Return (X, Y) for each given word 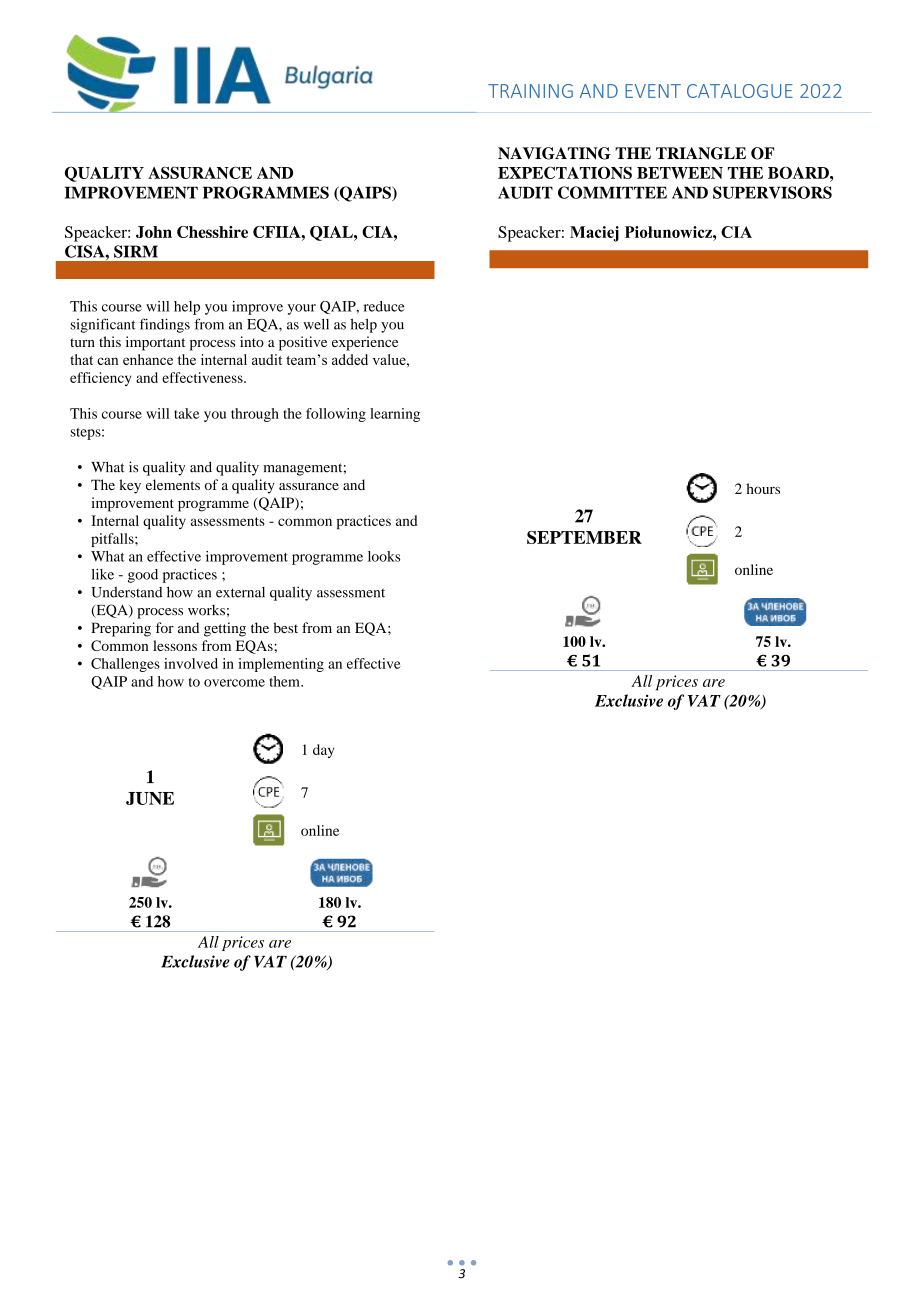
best (285, 627)
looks (384, 556)
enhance (148, 359)
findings (165, 325)
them (286, 681)
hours (763, 488)
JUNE (150, 798)
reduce (384, 306)
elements (173, 484)
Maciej (594, 234)
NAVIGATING (554, 153)
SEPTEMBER (584, 537)
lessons (175, 645)
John (154, 232)
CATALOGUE (740, 91)
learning (395, 415)
